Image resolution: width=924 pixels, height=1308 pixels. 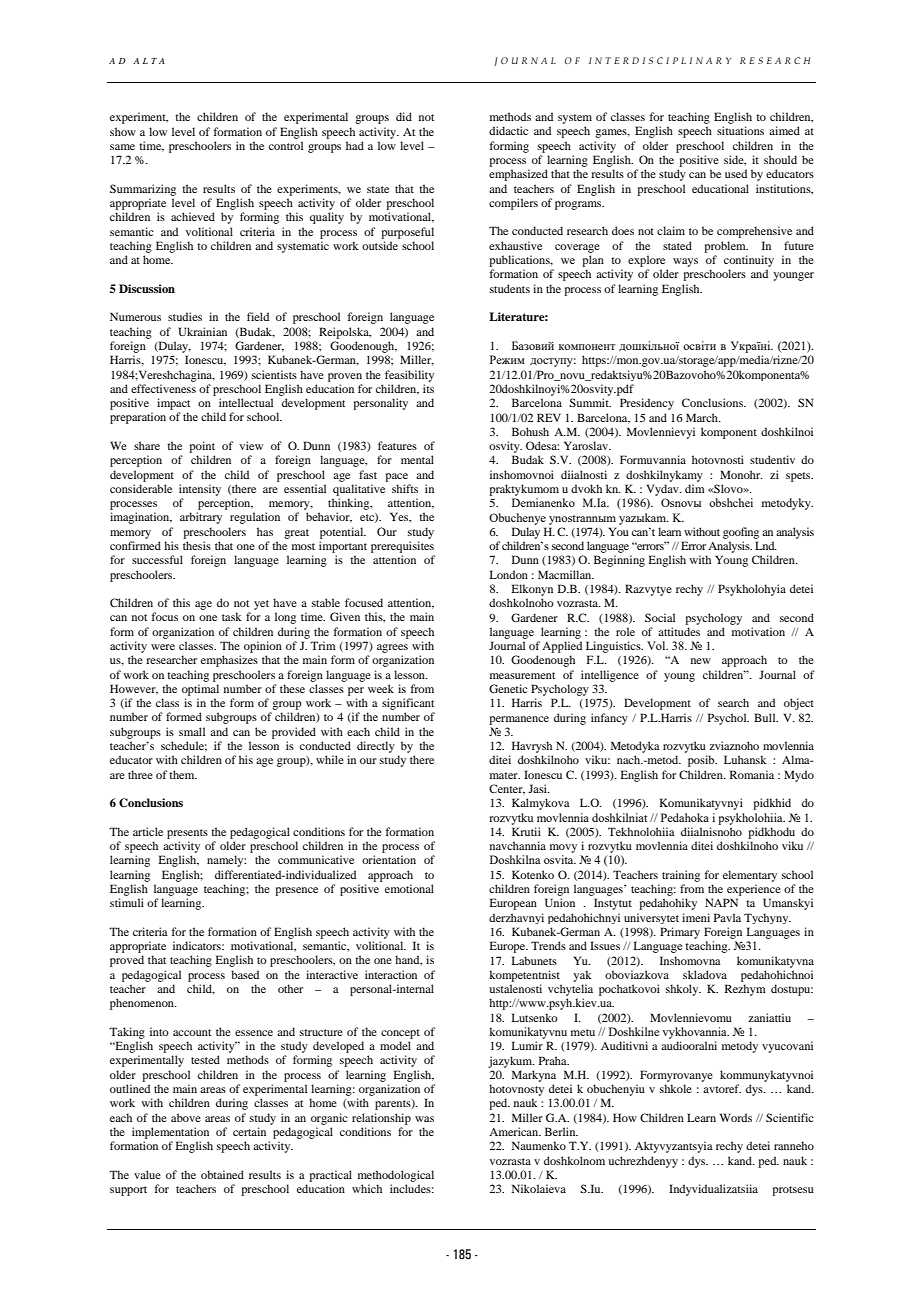 I want to click on emotional, so click(x=409, y=888).
